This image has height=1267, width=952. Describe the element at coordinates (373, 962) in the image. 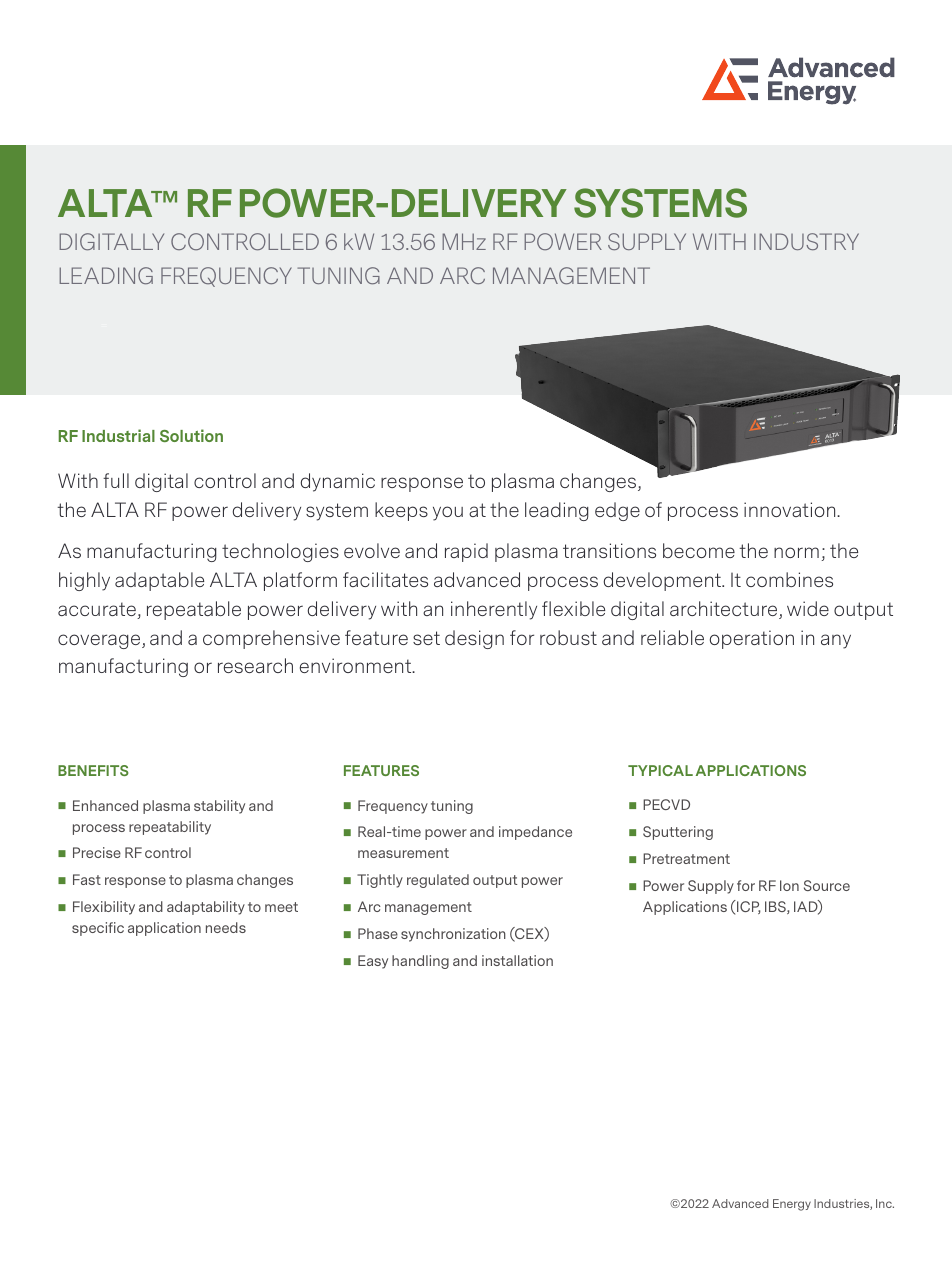

I see `Easy` at that location.
